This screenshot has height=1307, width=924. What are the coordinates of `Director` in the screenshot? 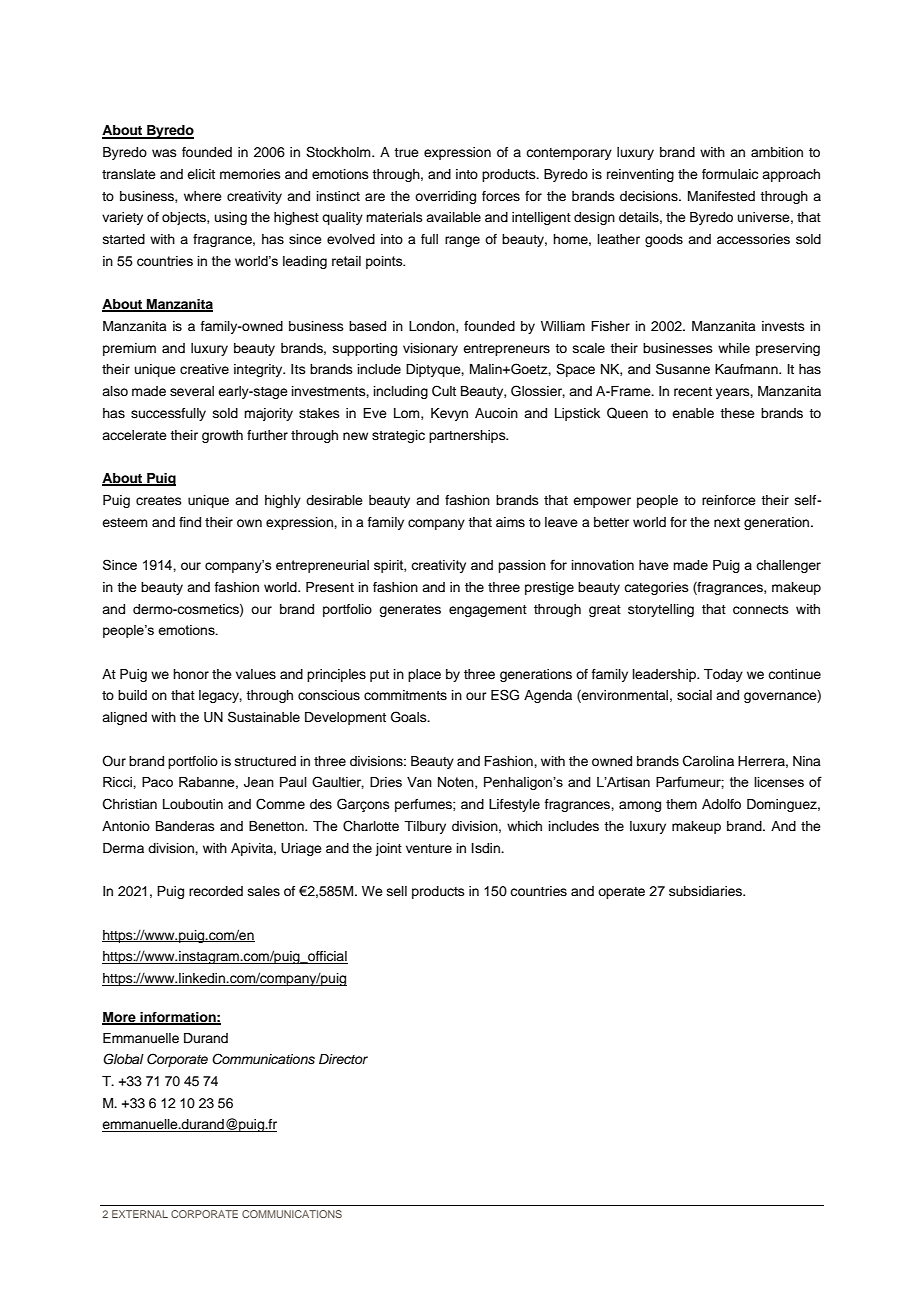 It's located at (343, 1059).
